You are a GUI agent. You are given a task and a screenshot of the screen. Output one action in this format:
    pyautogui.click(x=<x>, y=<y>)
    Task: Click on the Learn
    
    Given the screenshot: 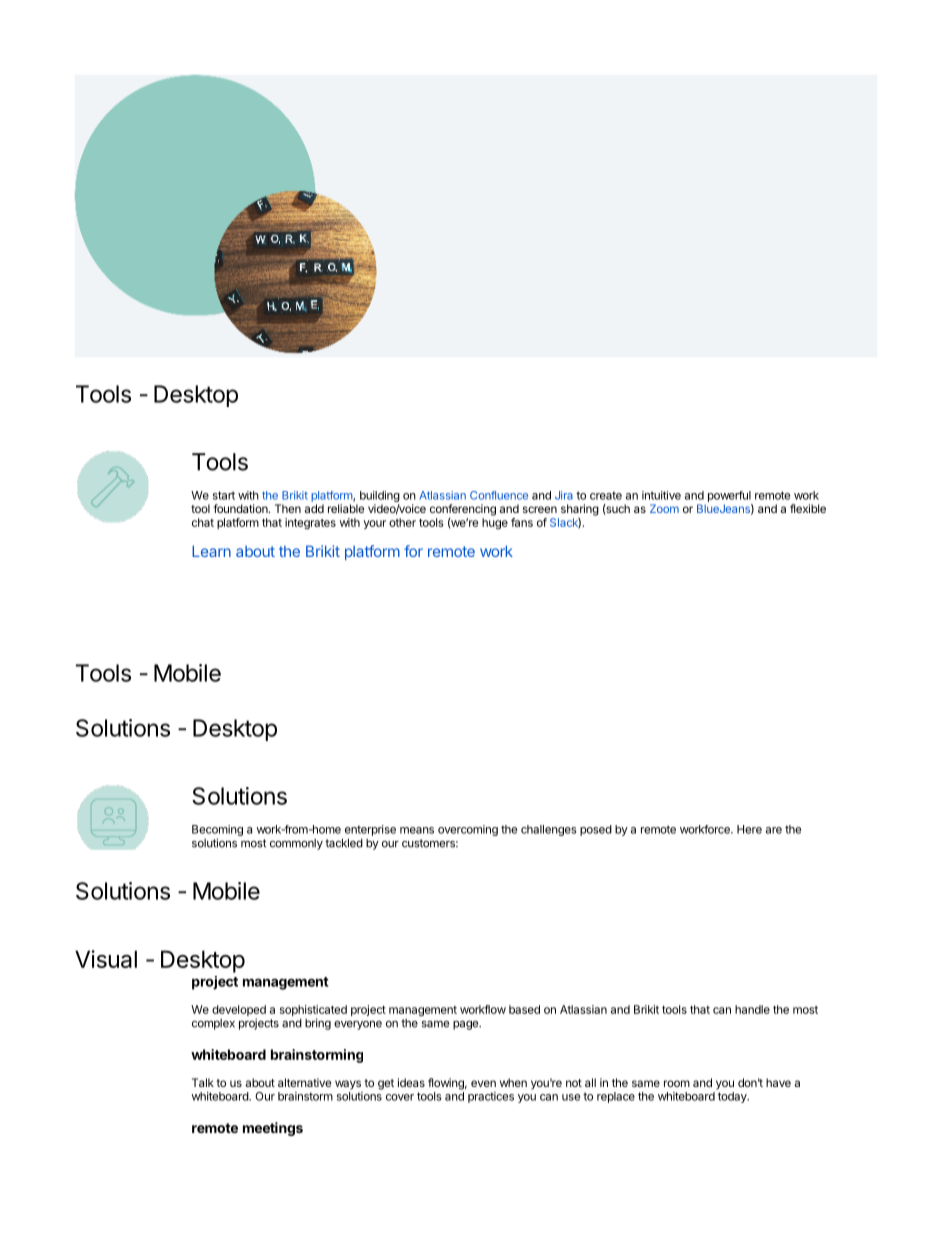 What is the action you would take?
    pyautogui.click(x=211, y=551)
